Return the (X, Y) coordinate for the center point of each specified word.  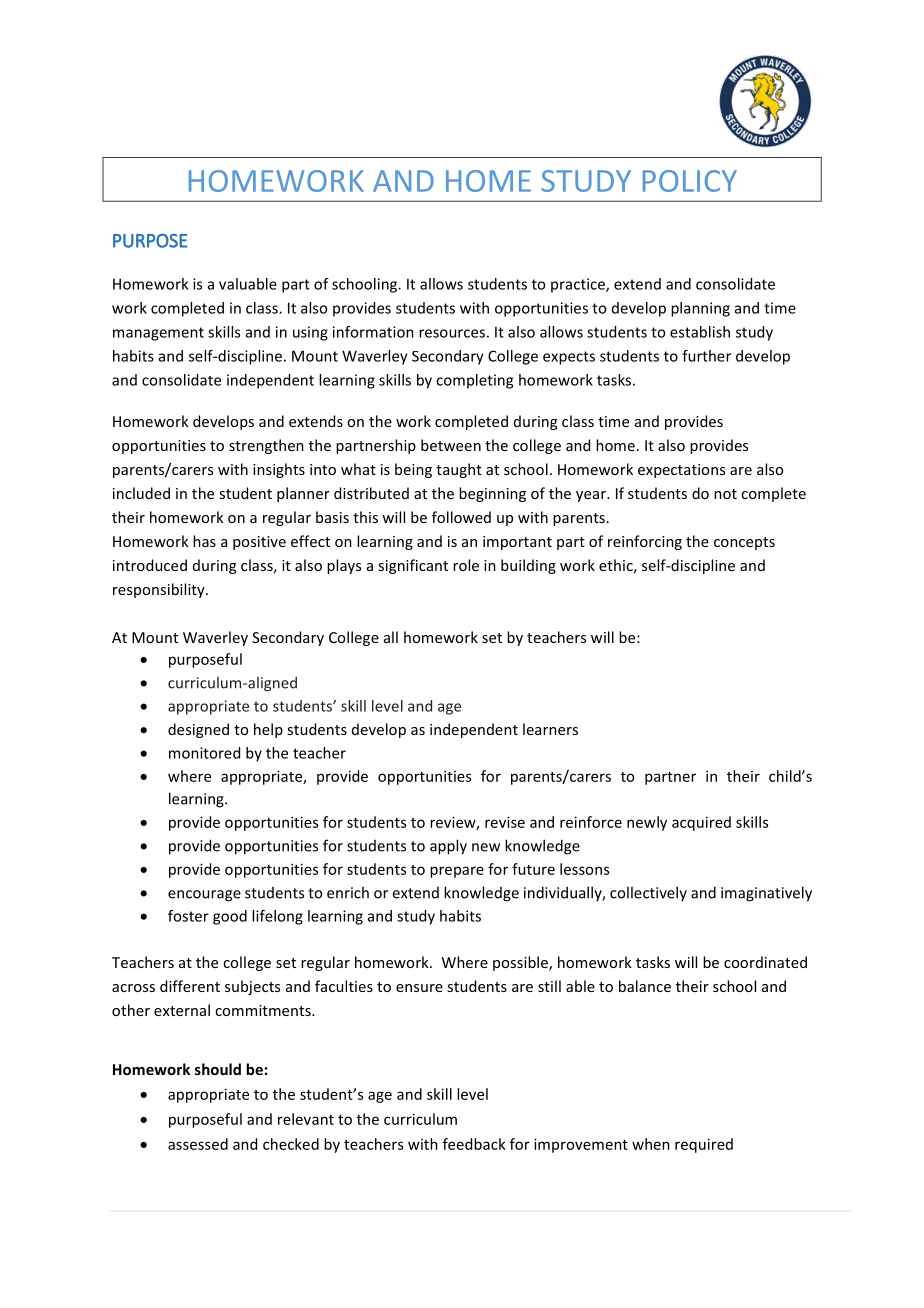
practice (579, 285)
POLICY (690, 181)
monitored (204, 753)
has (204, 541)
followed (461, 517)
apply (448, 847)
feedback (474, 1144)
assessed (198, 1144)
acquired (701, 823)
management (158, 334)
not (725, 494)
